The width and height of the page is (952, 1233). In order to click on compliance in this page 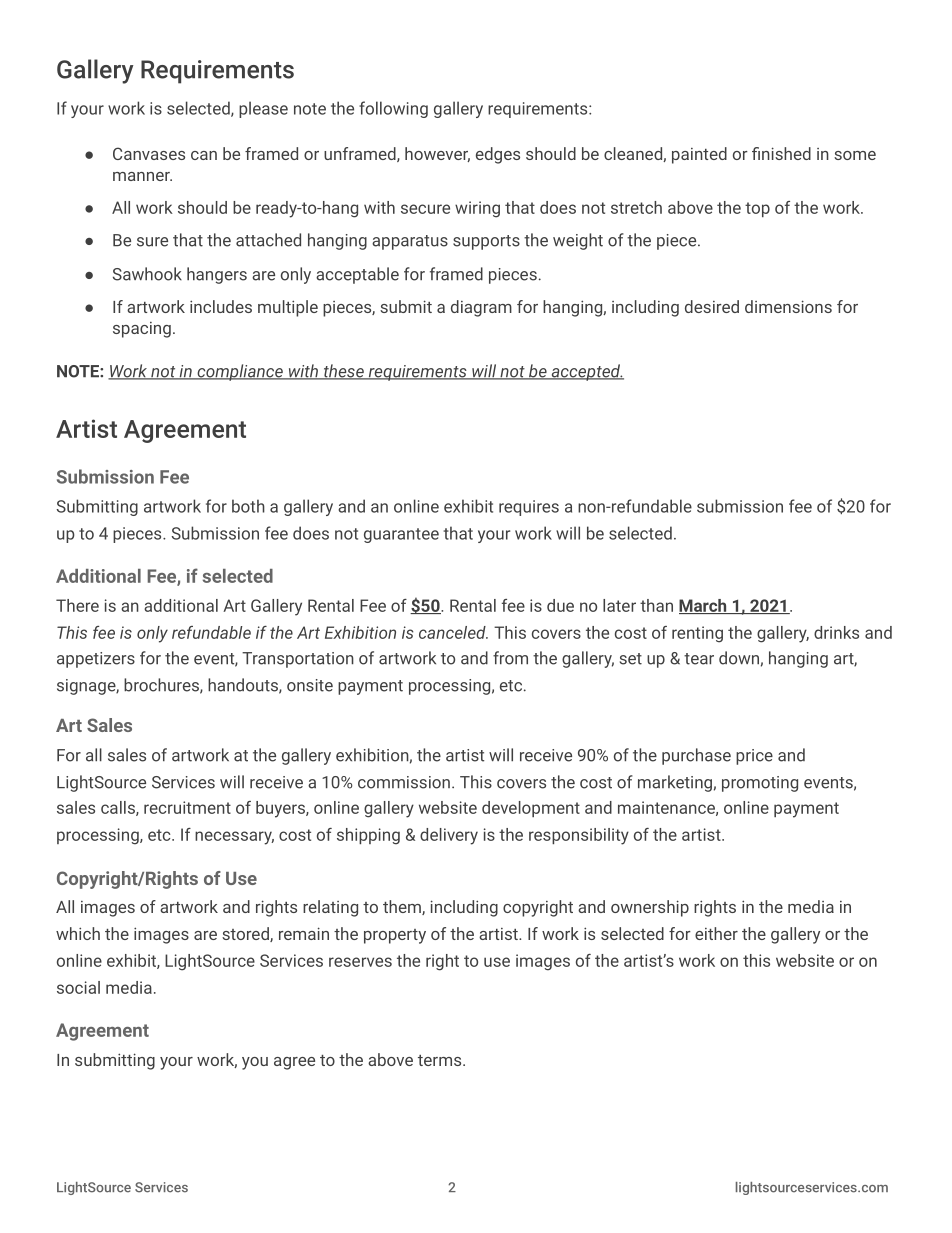, I will do `click(240, 372)`.
